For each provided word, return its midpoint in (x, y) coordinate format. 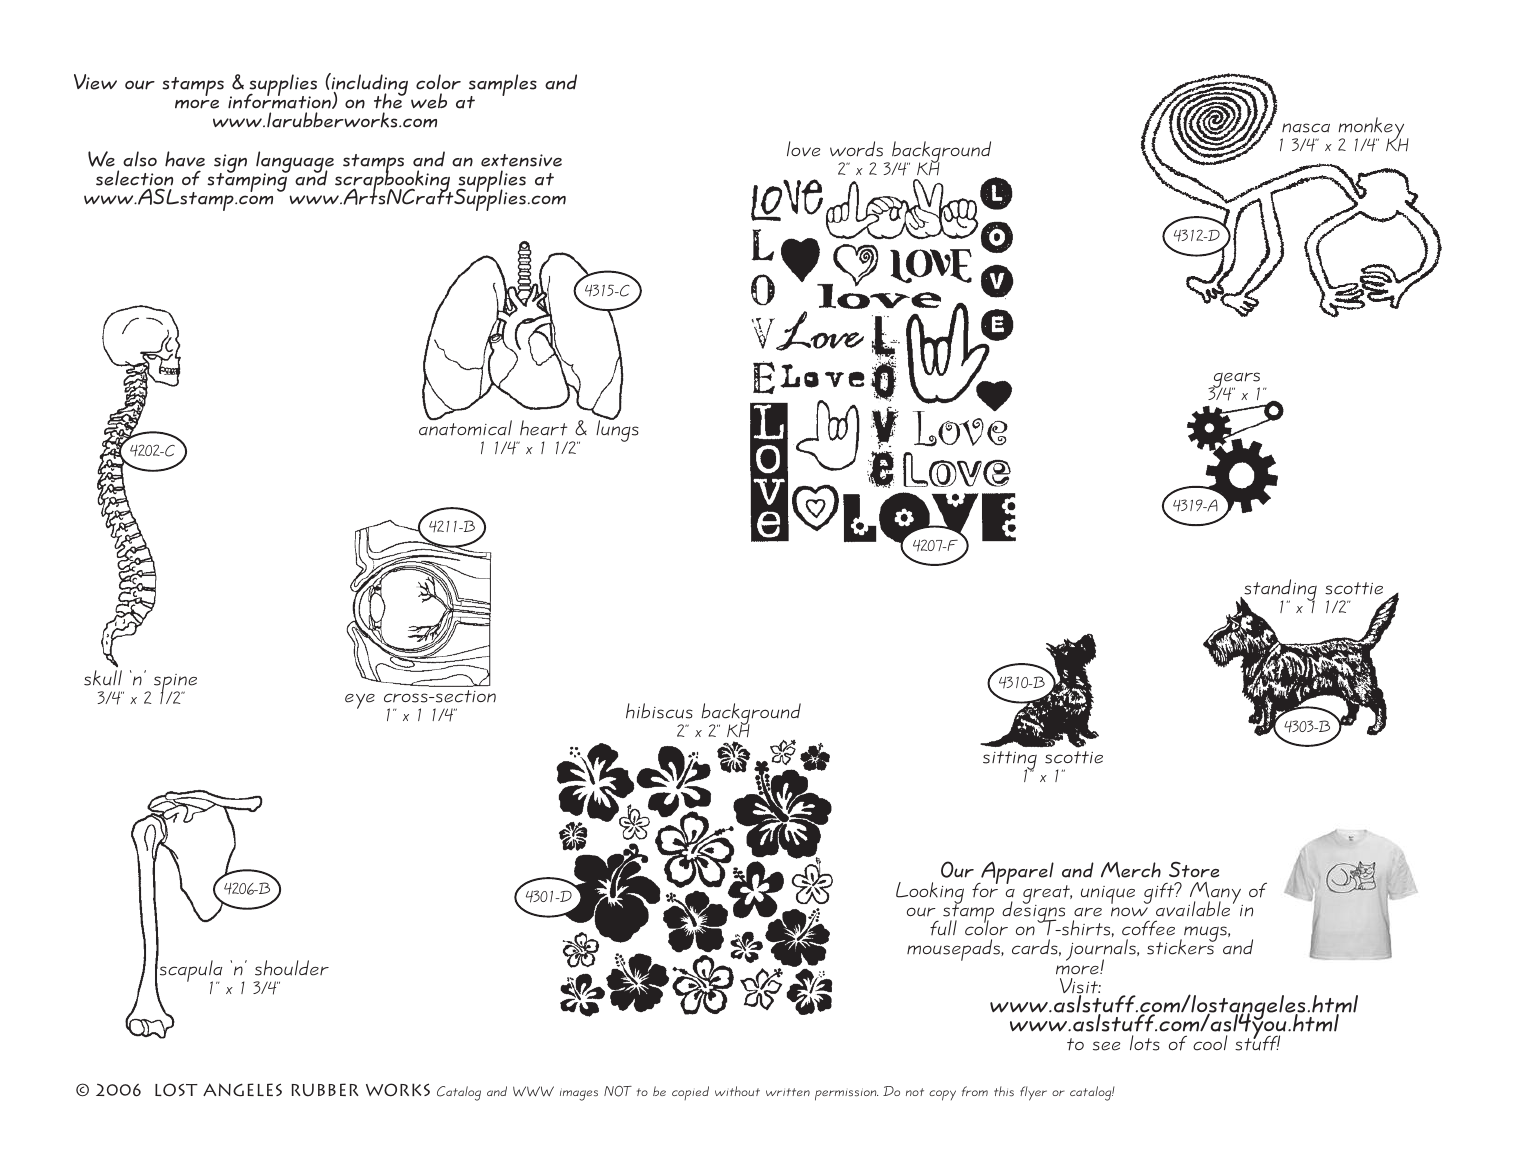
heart (544, 428)
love (803, 149)
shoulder (292, 968)
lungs (617, 430)
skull (103, 678)
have (185, 159)
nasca (1306, 128)
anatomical (465, 427)
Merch (1131, 870)
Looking (930, 894)
